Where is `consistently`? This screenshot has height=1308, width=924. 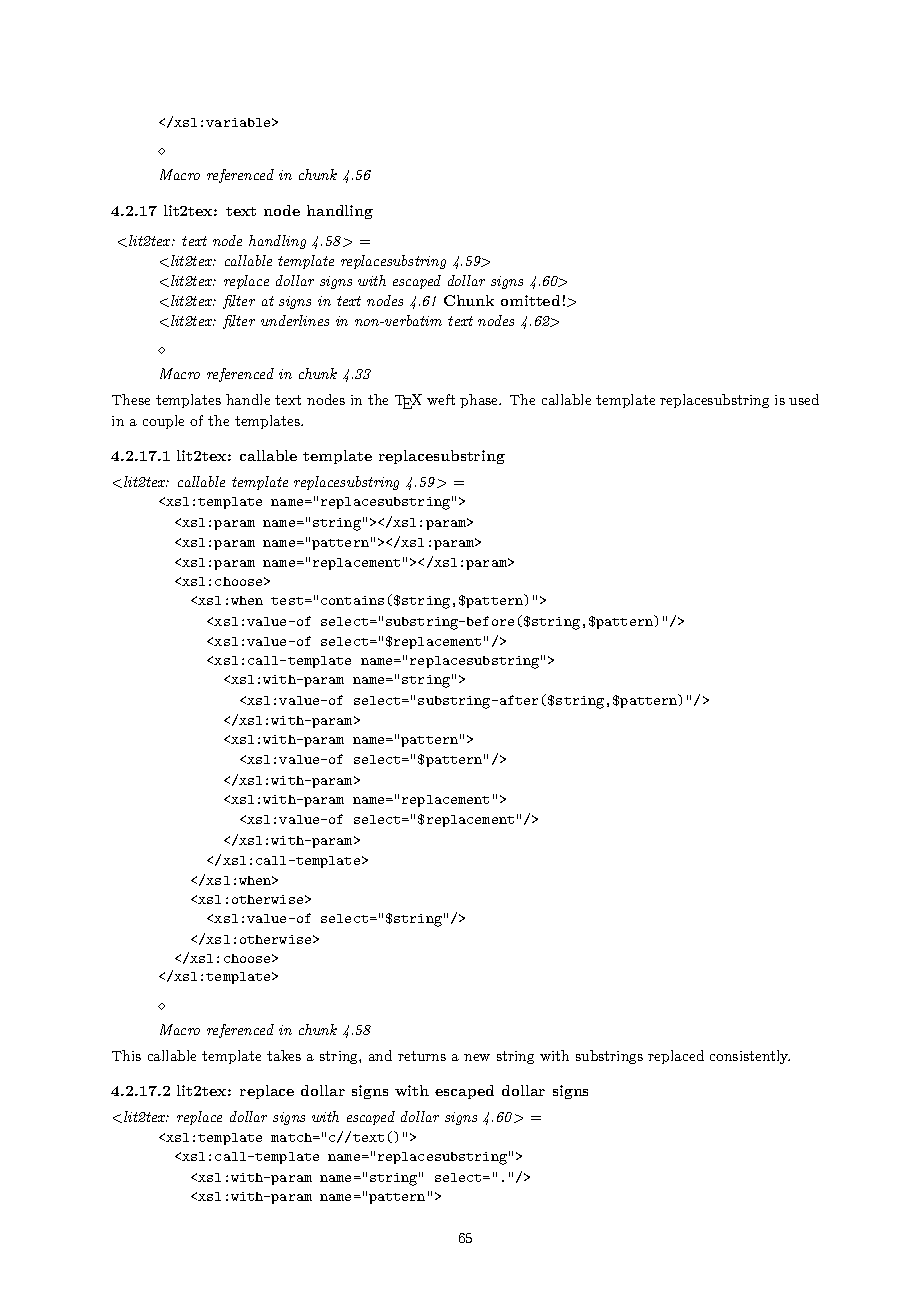
consistently is located at coordinates (750, 1057).
